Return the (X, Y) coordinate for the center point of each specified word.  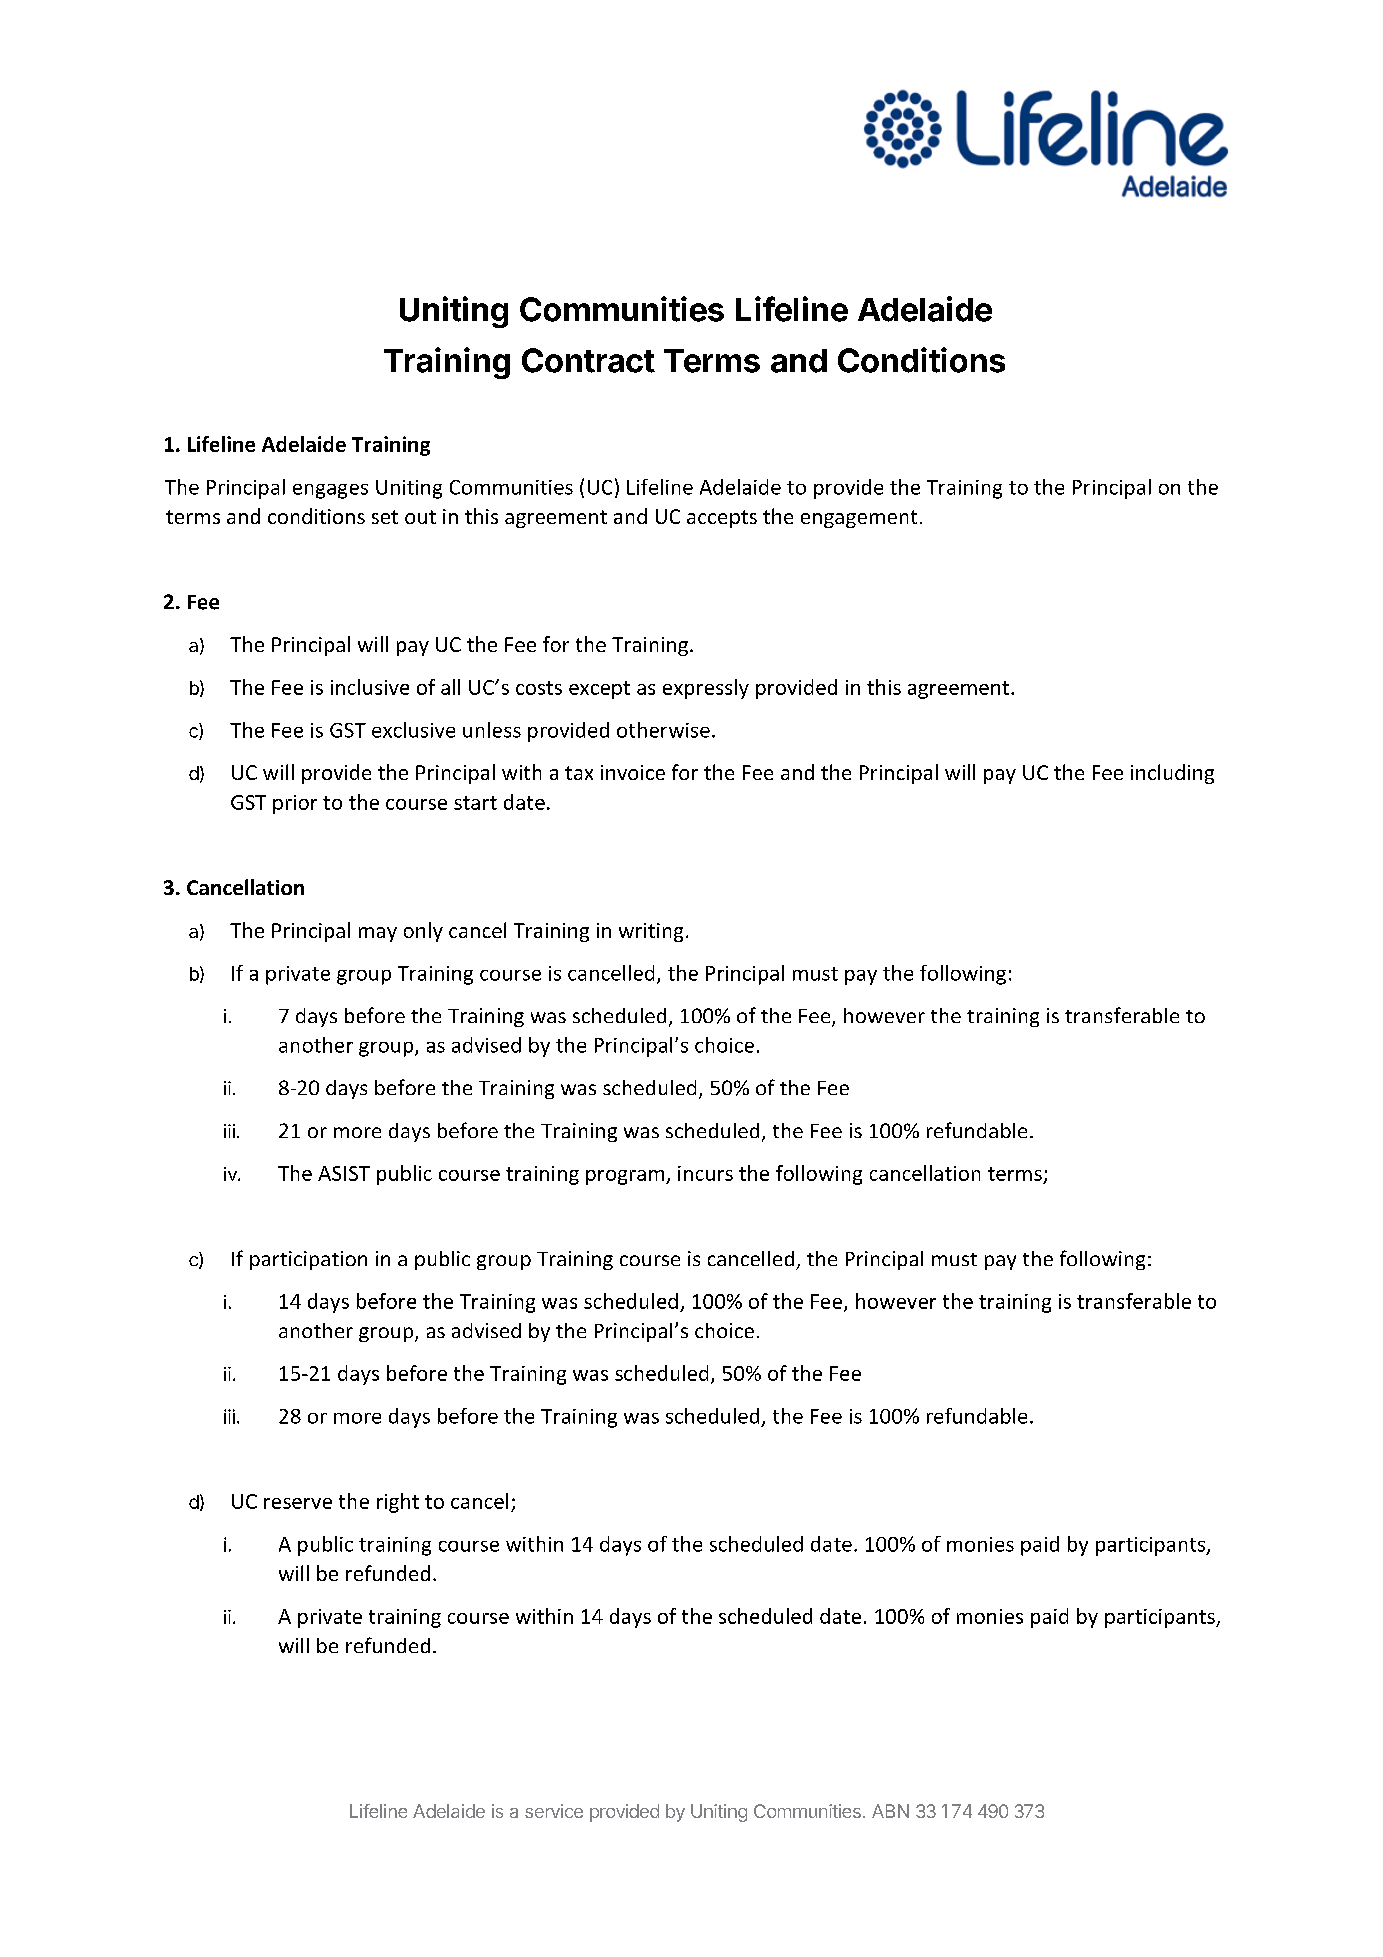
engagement (859, 519)
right (398, 1503)
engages (330, 491)
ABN (890, 1811)
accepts (722, 519)
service (554, 1811)
